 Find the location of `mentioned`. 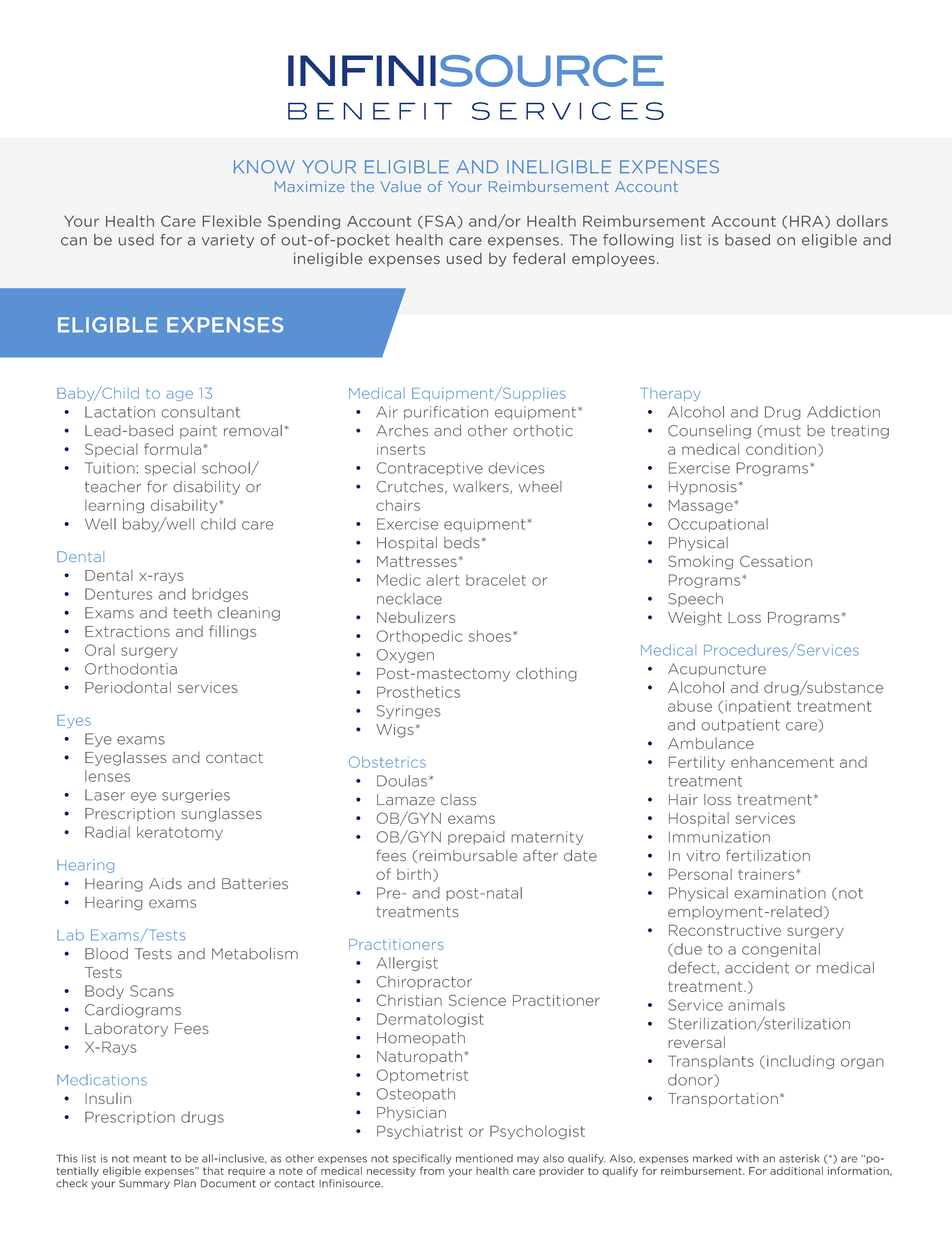

mentioned is located at coordinates (484, 1158).
